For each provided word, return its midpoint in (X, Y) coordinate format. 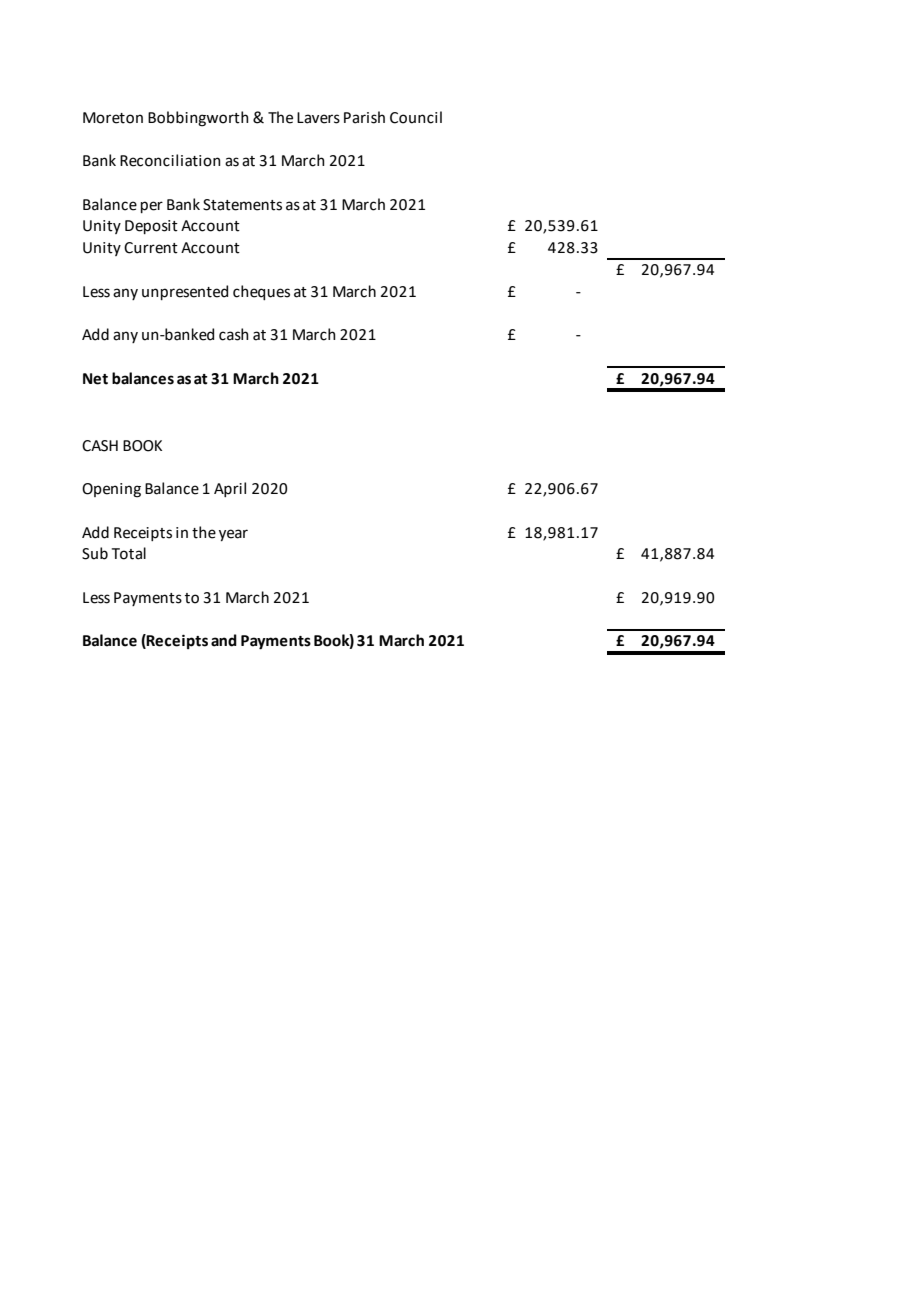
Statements (242, 205)
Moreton (113, 118)
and (224, 640)
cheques (261, 292)
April (230, 489)
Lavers (318, 118)
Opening (111, 490)
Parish (364, 117)
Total (129, 553)
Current (151, 248)
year (233, 535)
